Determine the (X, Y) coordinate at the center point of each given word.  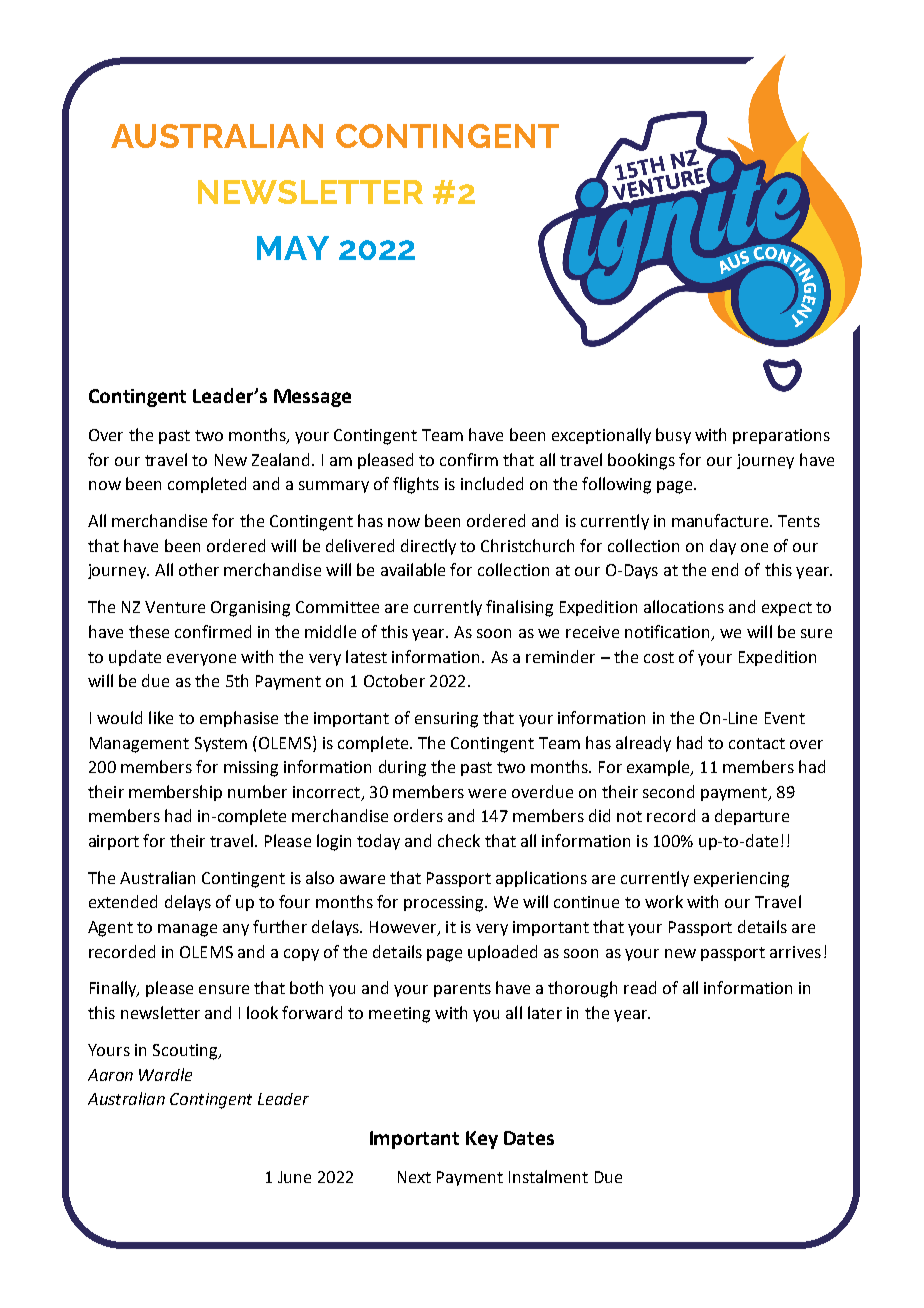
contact (757, 743)
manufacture (721, 520)
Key (482, 1140)
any (236, 930)
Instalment (548, 1176)
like (161, 717)
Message (312, 398)
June (294, 1177)
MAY (293, 248)
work (664, 901)
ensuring (446, 720)
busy (673, 436)
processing (445, 904)
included (492, 483)
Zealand (280, 459)
